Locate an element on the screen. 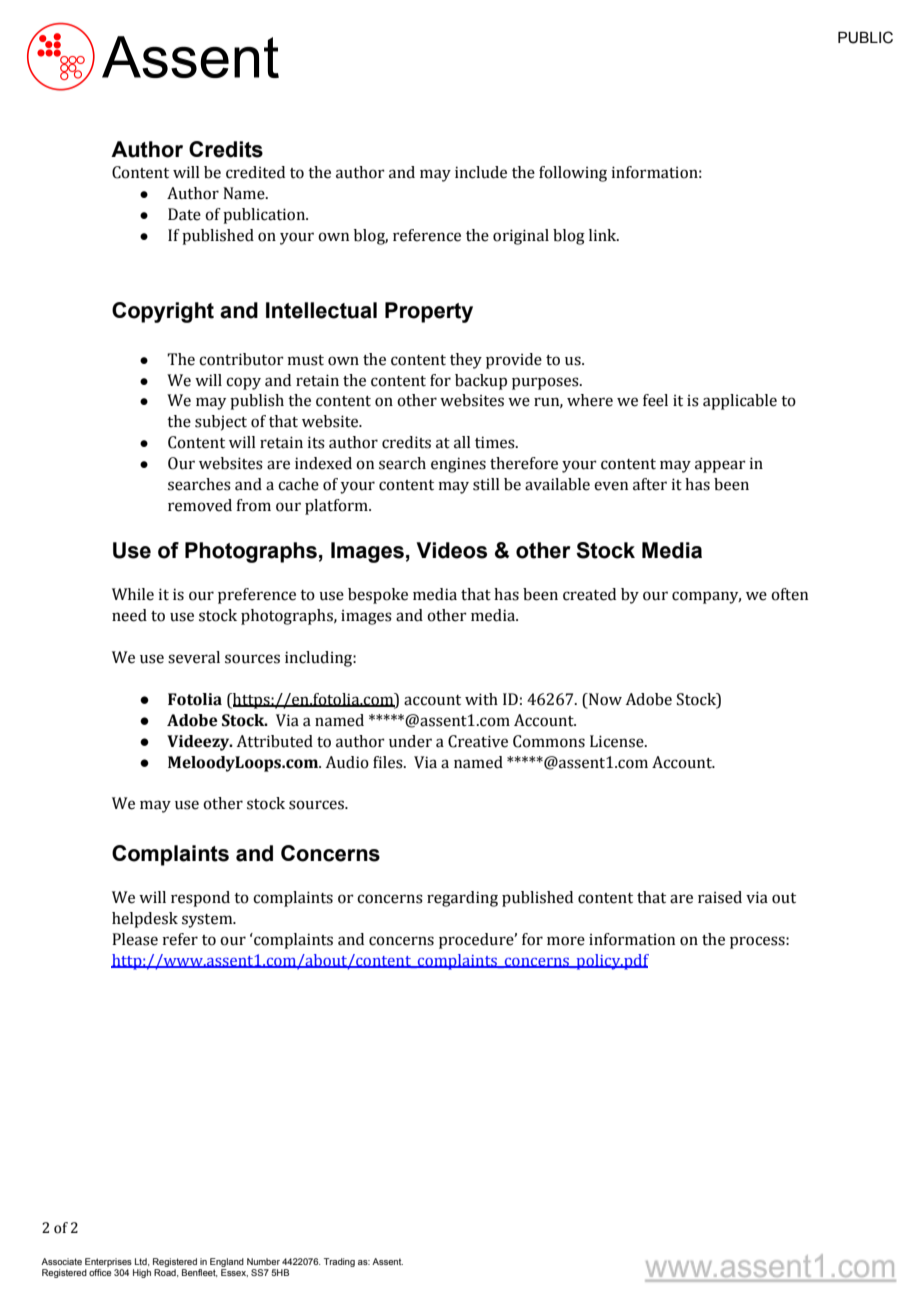 Image resolution: width=924 pixels, height=1308 pixels. While is located at coordinates (133, 594).
